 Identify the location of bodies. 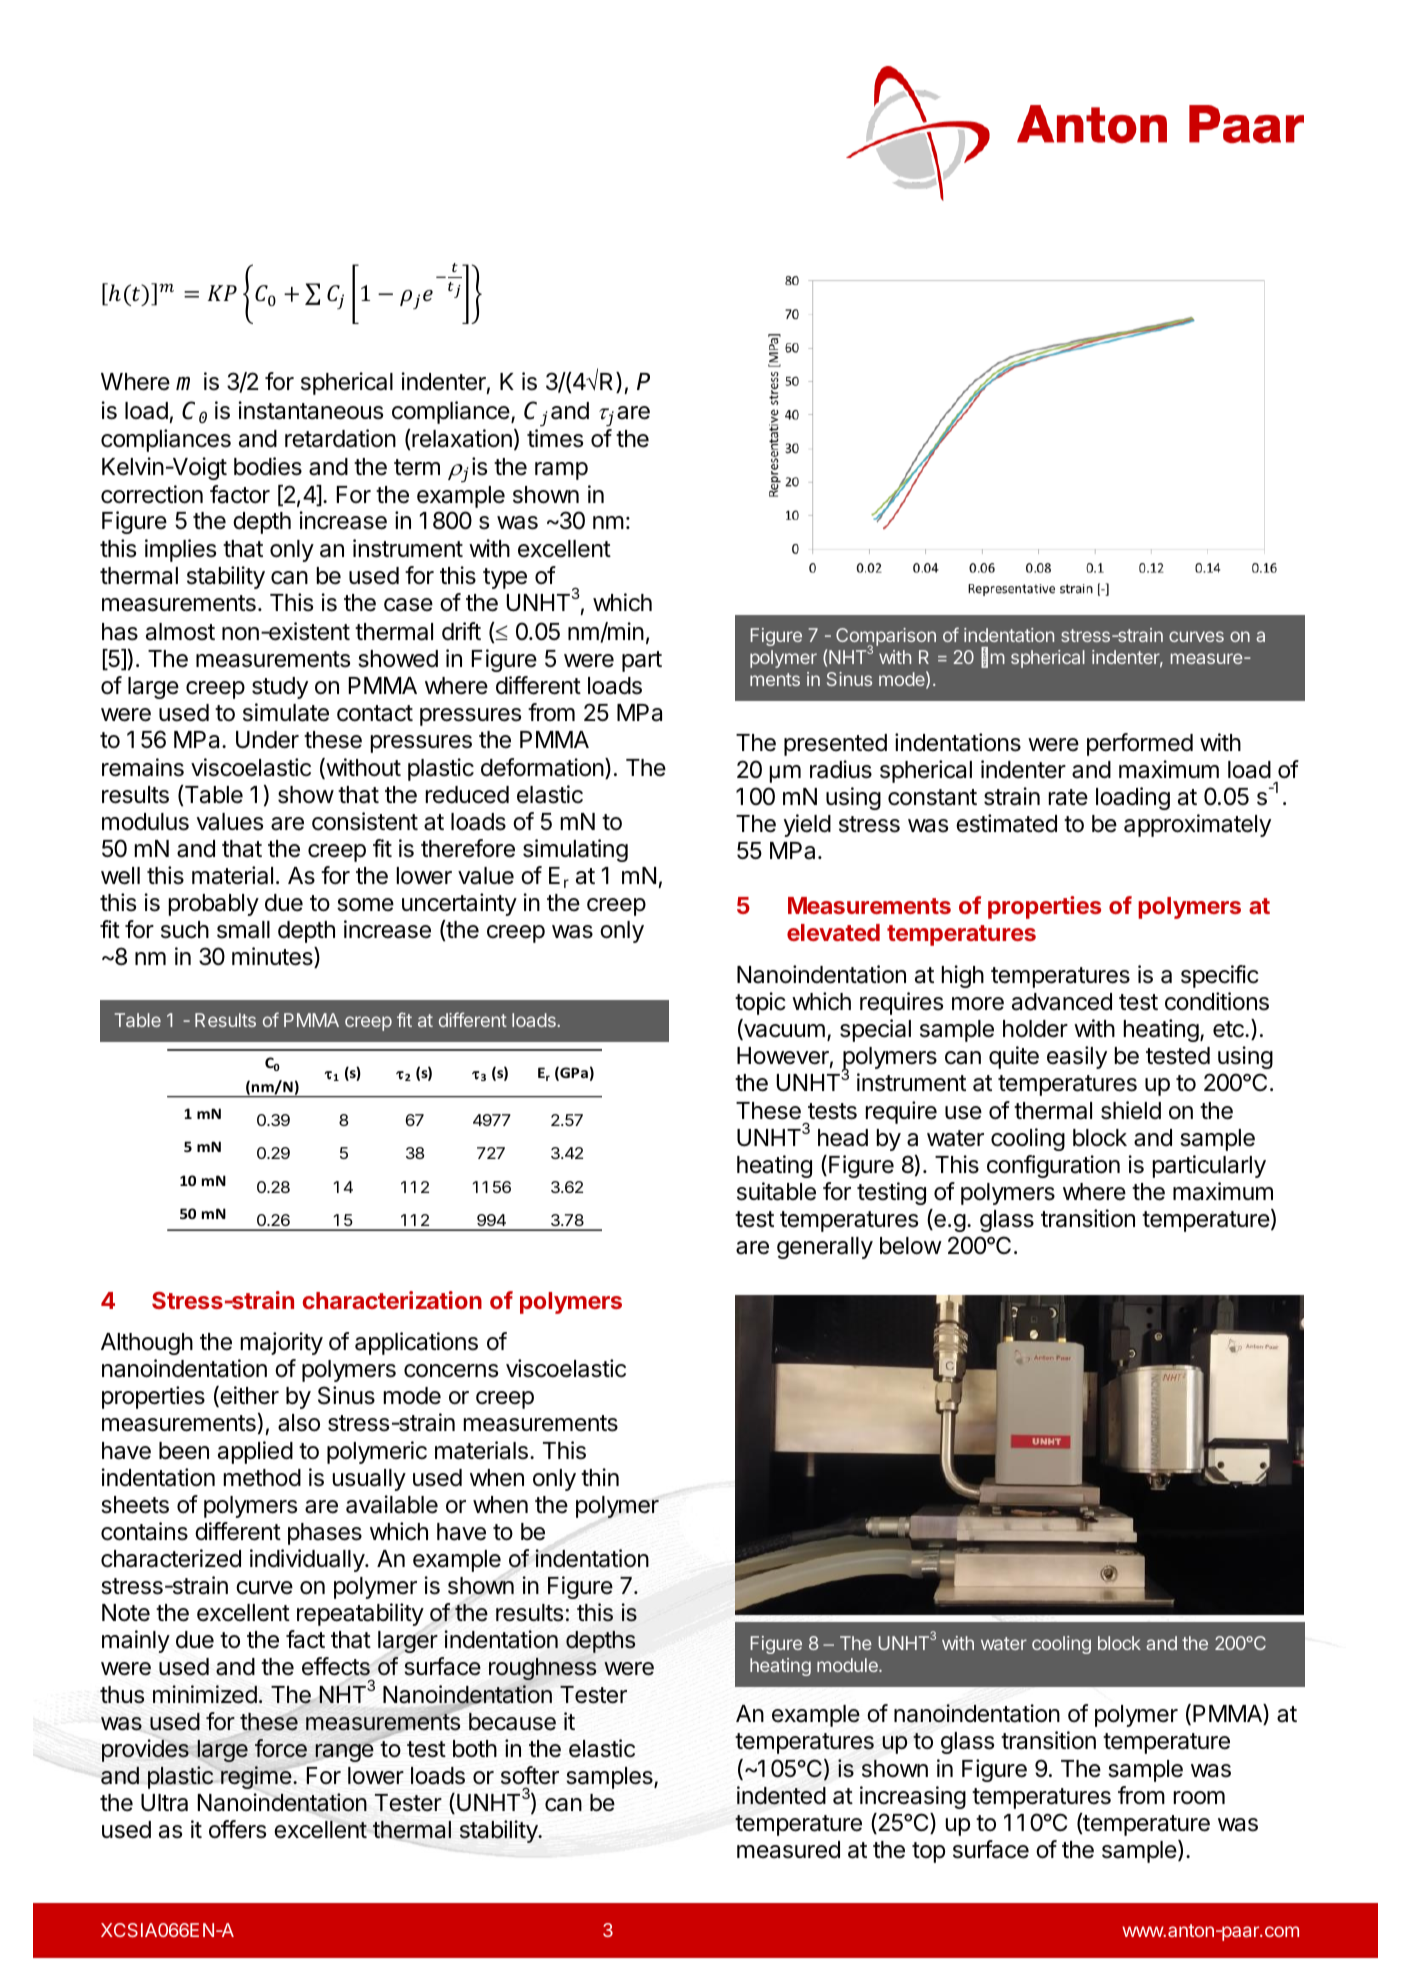
(268, 466).
